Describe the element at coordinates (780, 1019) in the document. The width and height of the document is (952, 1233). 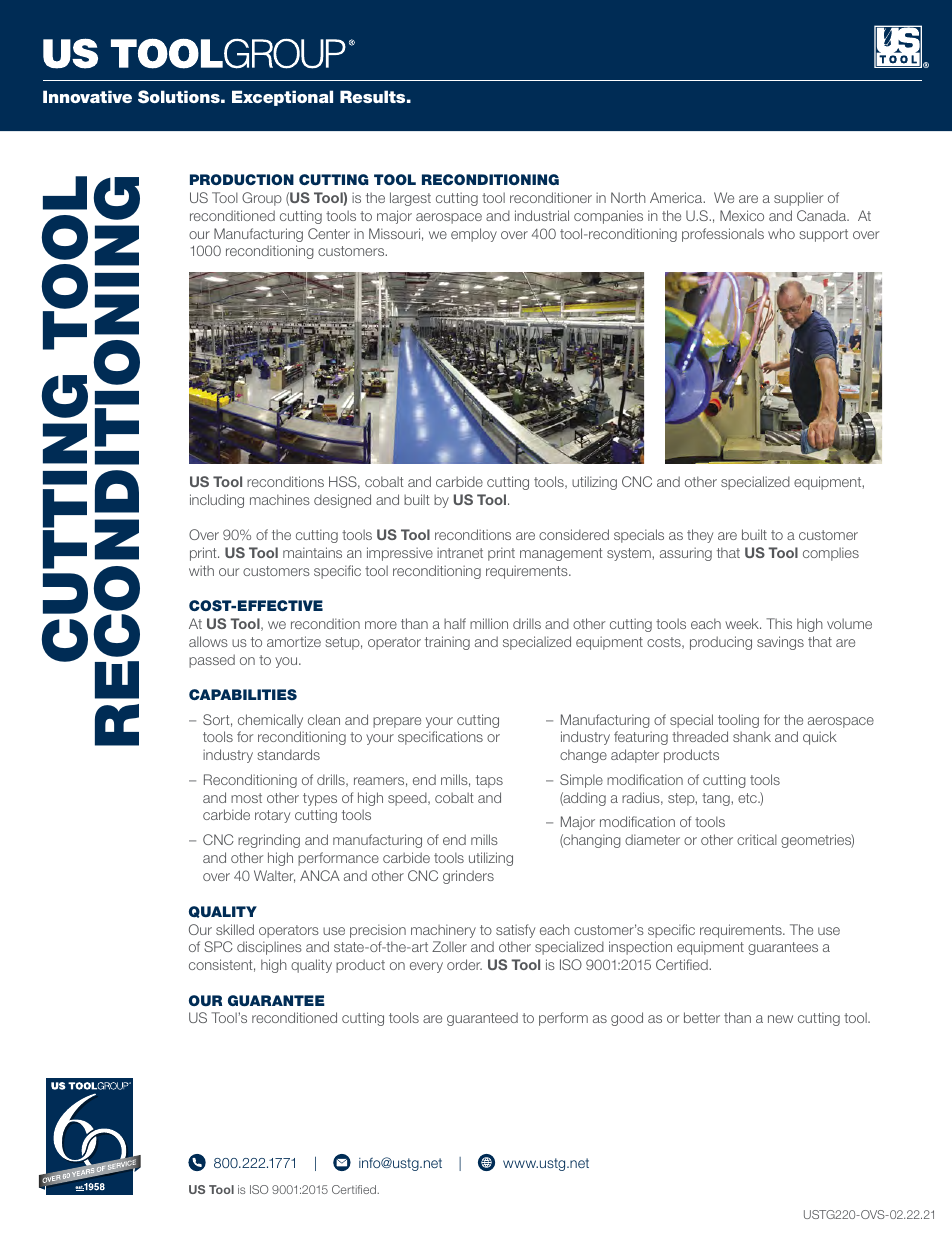
I see `new` at that location.
